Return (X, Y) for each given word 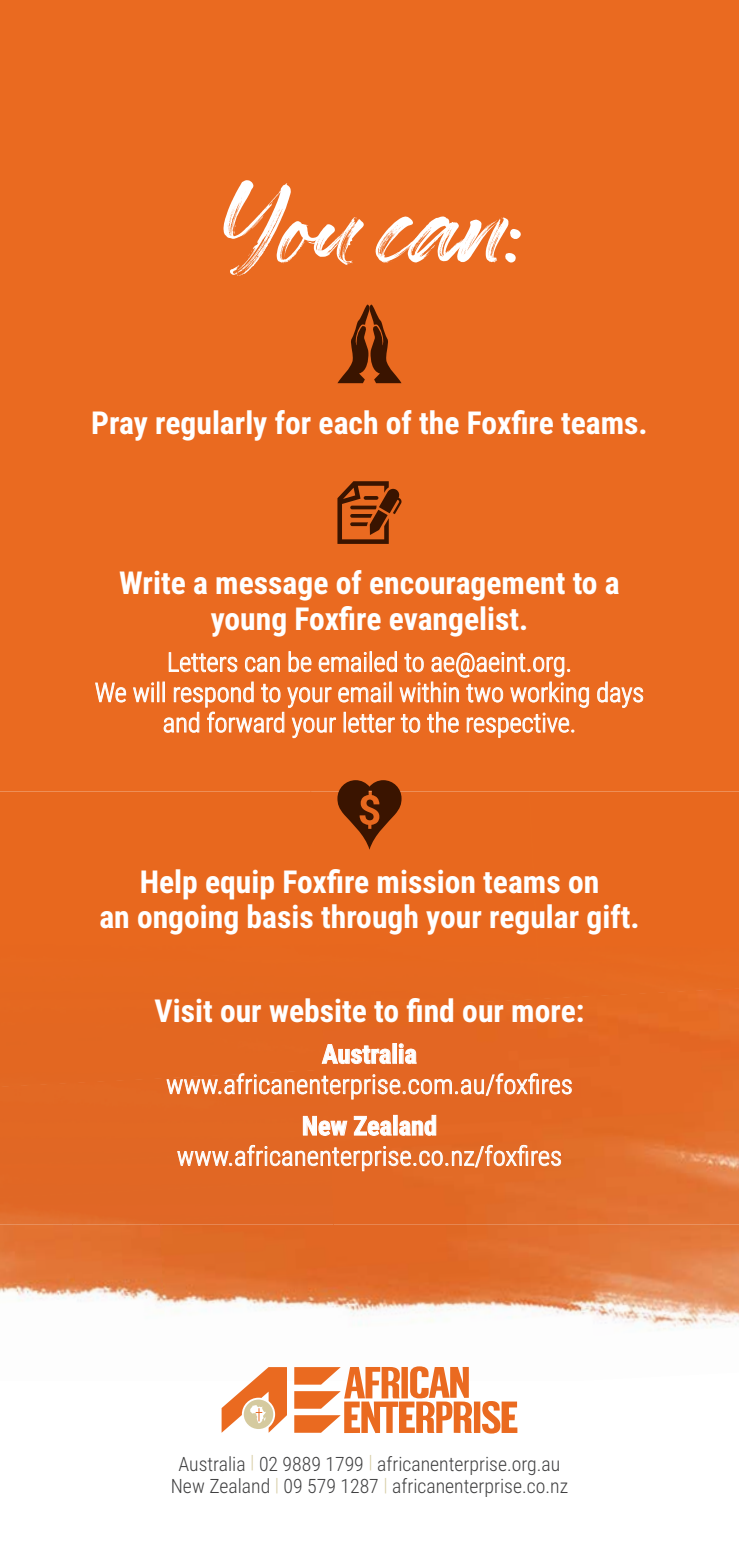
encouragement (467, 587)
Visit (183, 1010)
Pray (120, 426)
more (543, 1013)
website (318, 1010)
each (348, 422)
